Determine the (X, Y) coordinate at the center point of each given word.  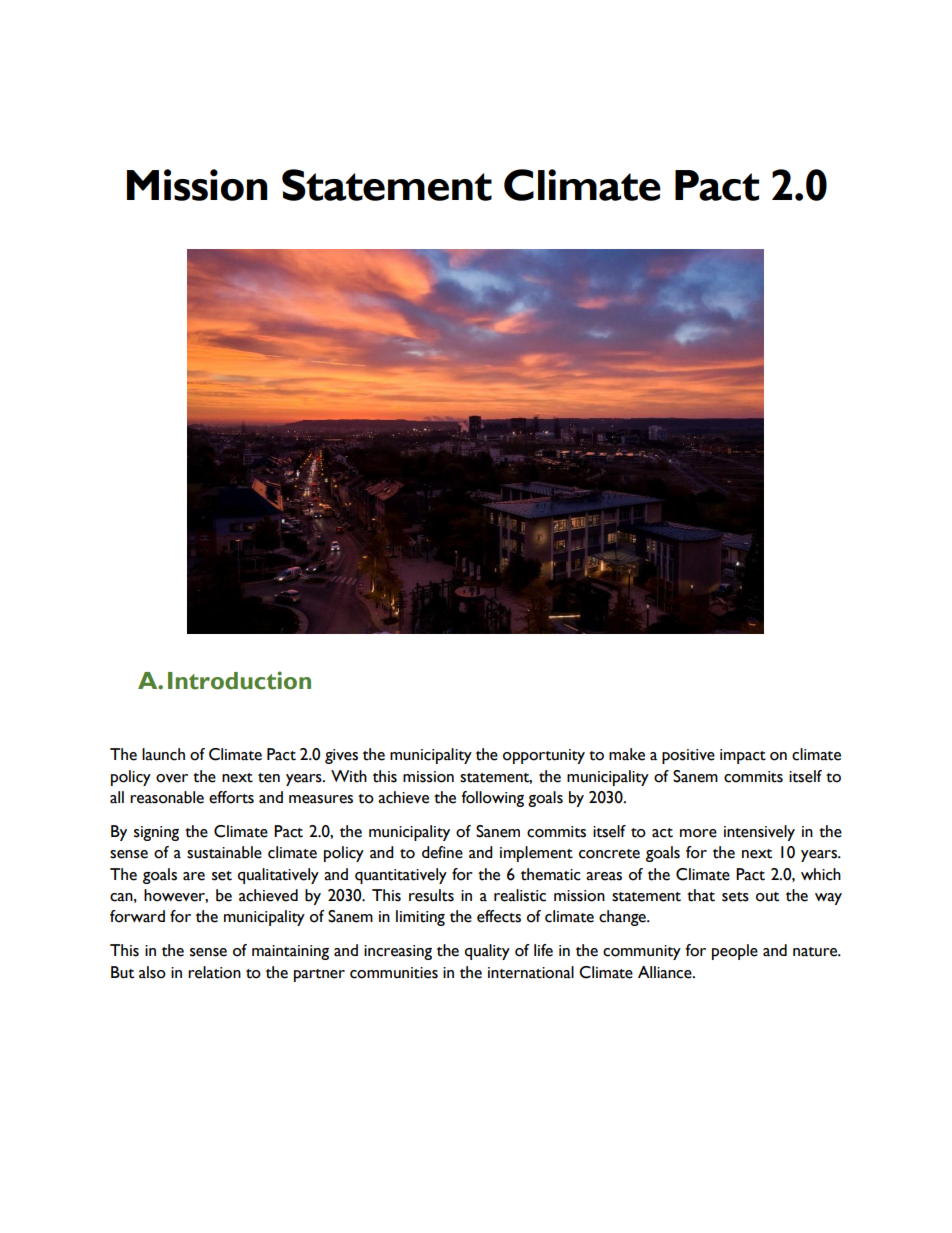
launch (163, 754)
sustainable (224, 852)
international (531, 972)
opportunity (544, 756)
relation (214, 972)
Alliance (666, 972)
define (442, 852)
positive (688, 756)
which (821, 874)
